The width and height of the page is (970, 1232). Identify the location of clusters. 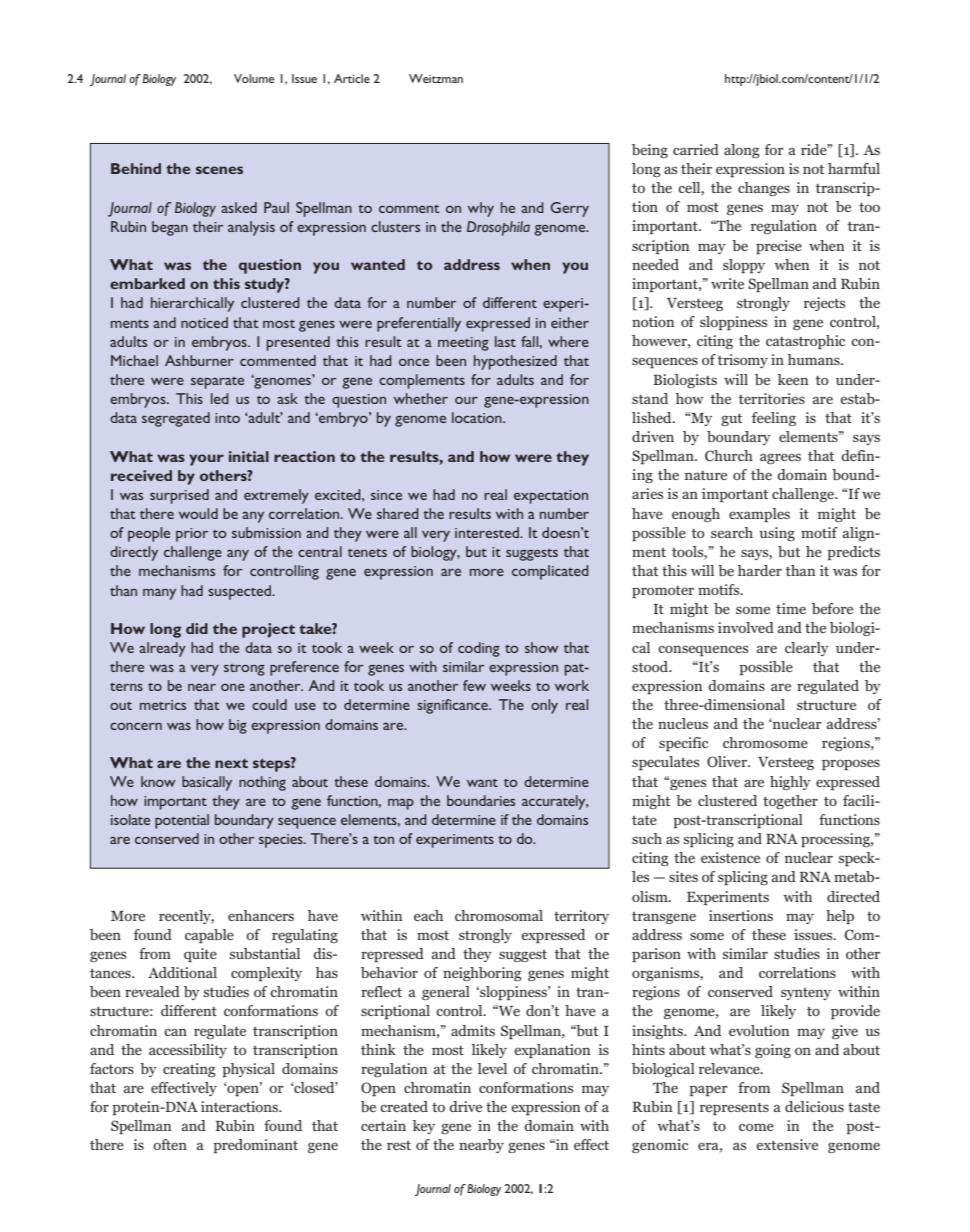
(395, 226).
